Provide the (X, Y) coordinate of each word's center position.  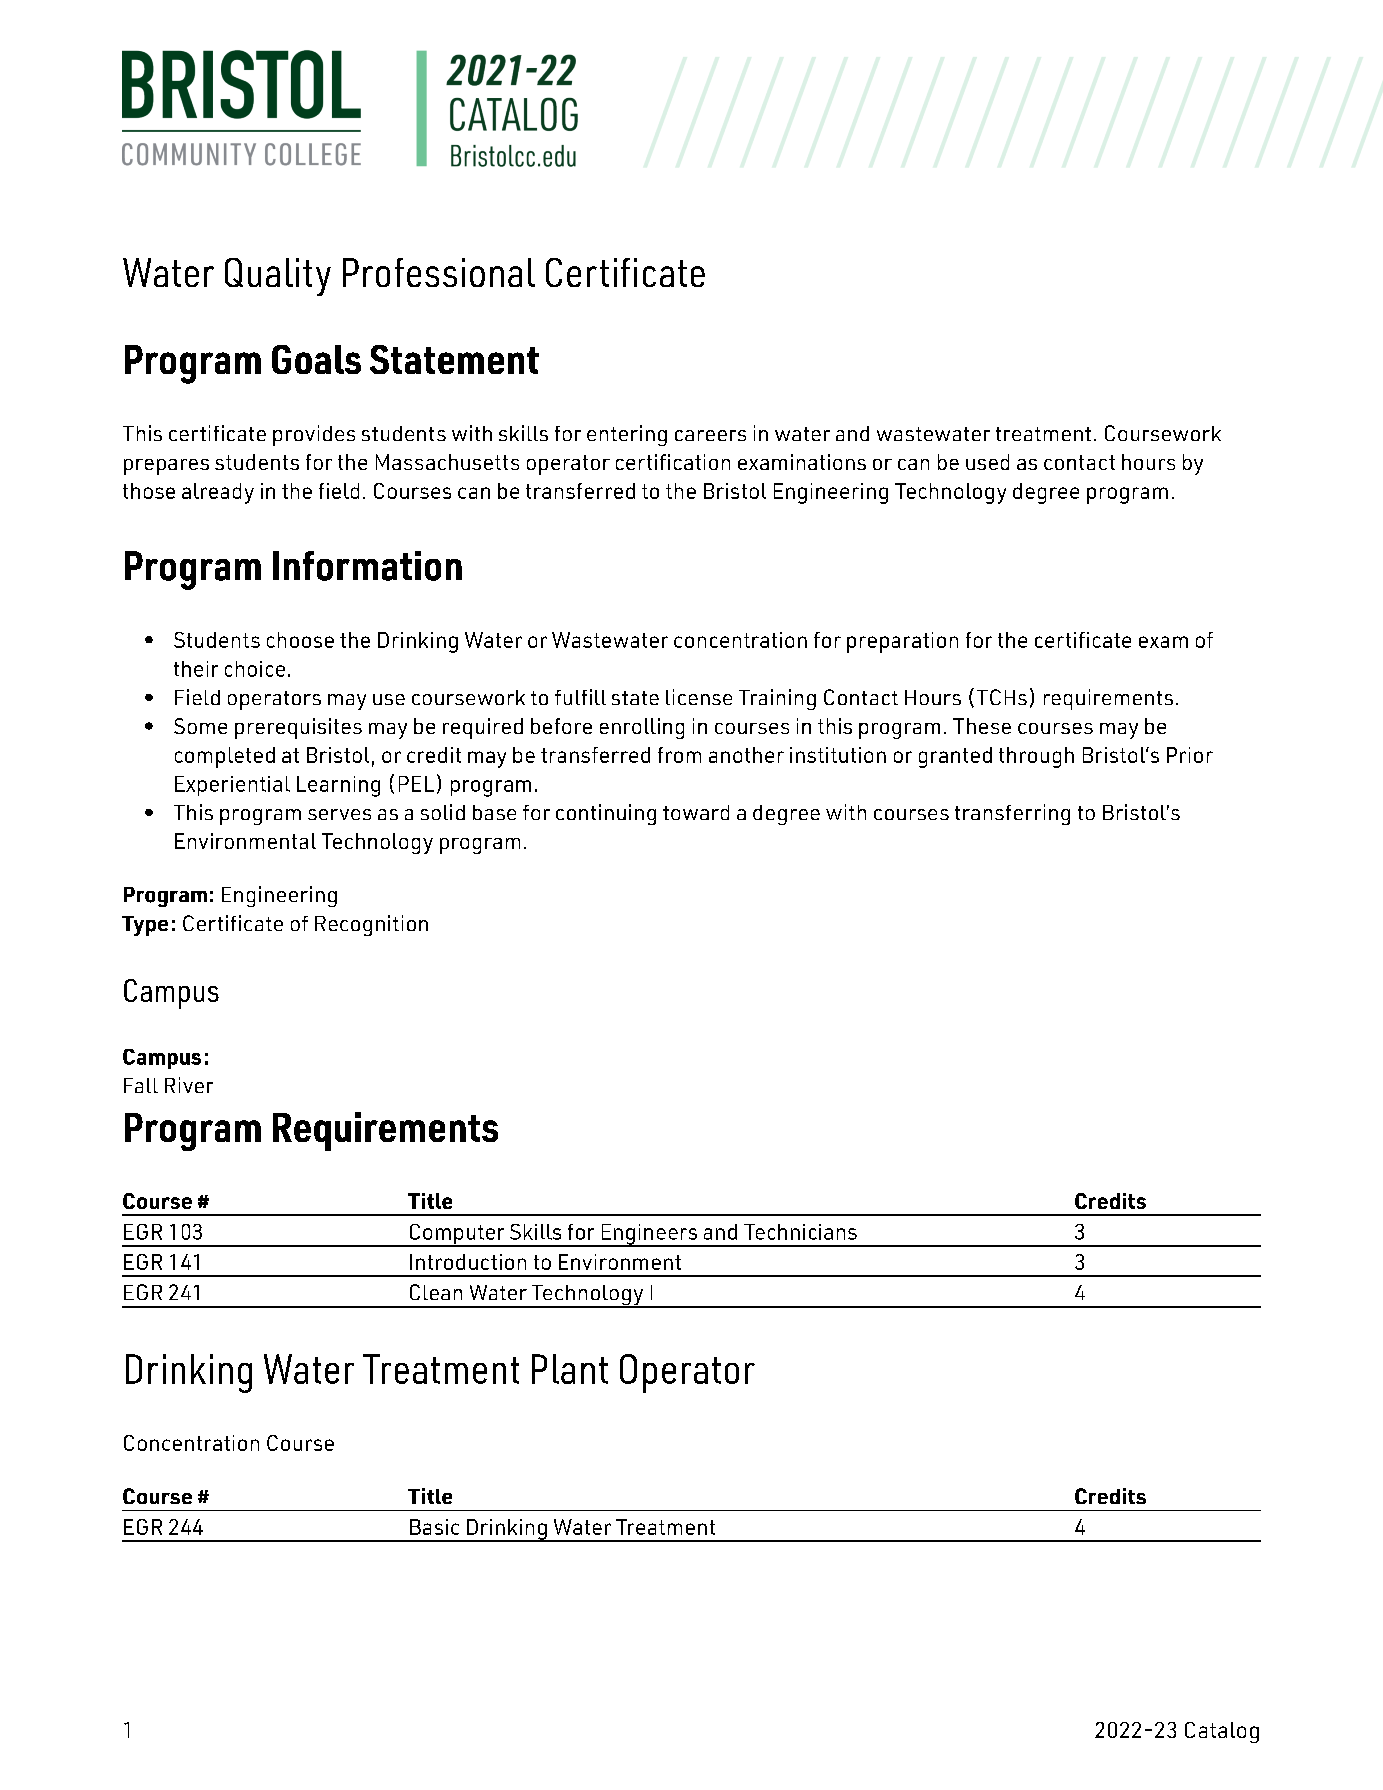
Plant (570, 1369)
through (1036, 757)
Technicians (800, 1232)
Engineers (649, 1235)
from (679, 755)
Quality (278, 277)
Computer (457, 1235)
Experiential (232, 786)
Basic (434, 1527)
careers (710, 435)
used (987, 462)
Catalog (1222, 1732)
